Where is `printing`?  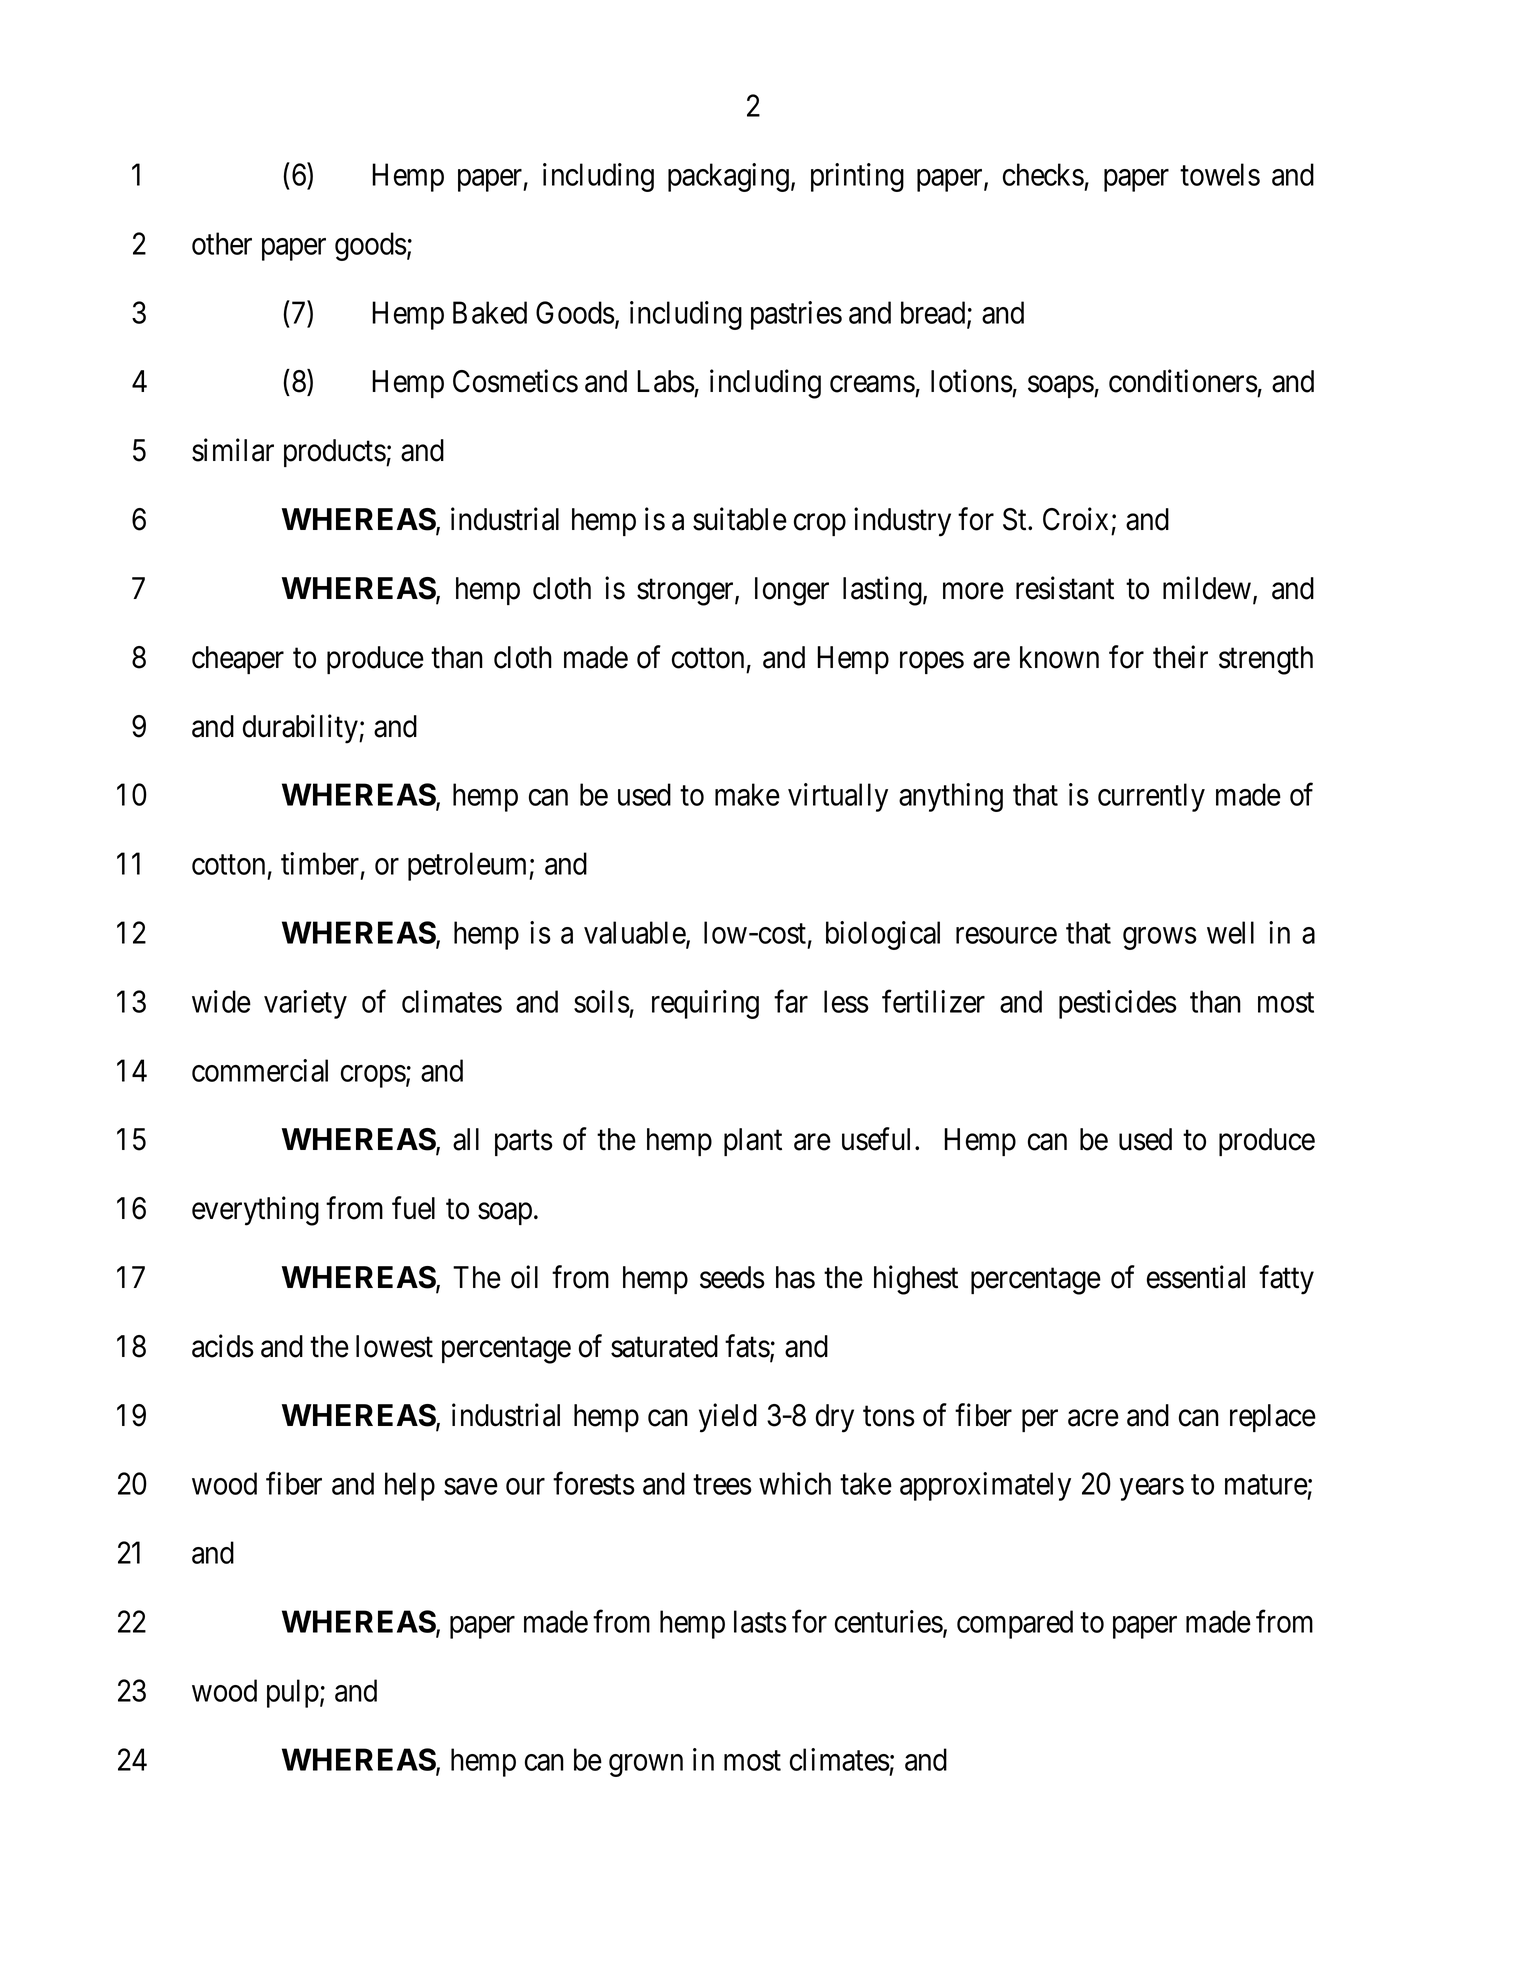
printing is located at coordinates (857, 177).
